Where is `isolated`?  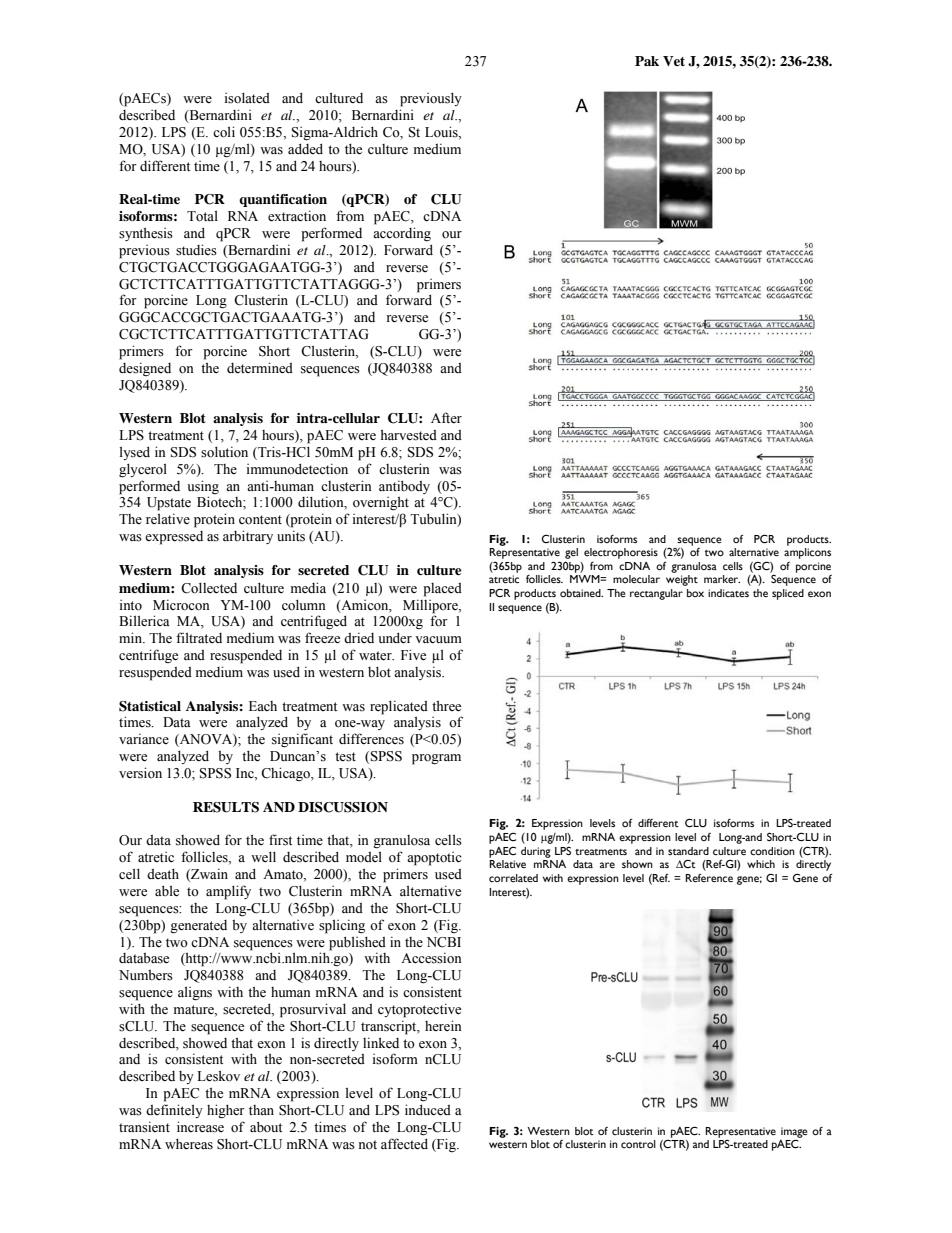
isolated is located at coordinates (247, 98).
